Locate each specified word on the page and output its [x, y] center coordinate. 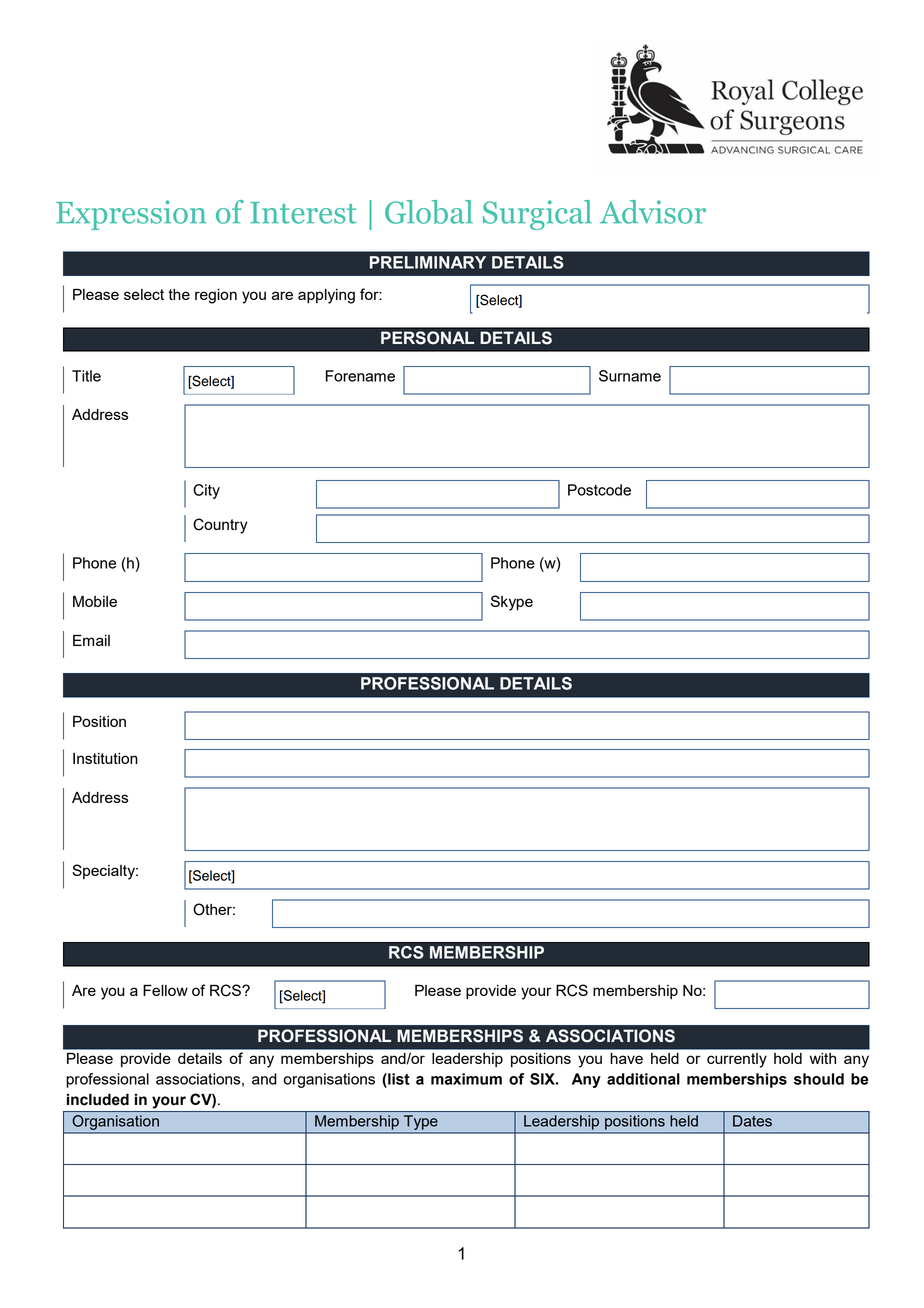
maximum [466, 1079]
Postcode [599, 490]
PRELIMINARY [428, 262]
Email [91, 640]
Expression [131, 215]
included [98, 1099]
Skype [512, 603]
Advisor [653, 212]
